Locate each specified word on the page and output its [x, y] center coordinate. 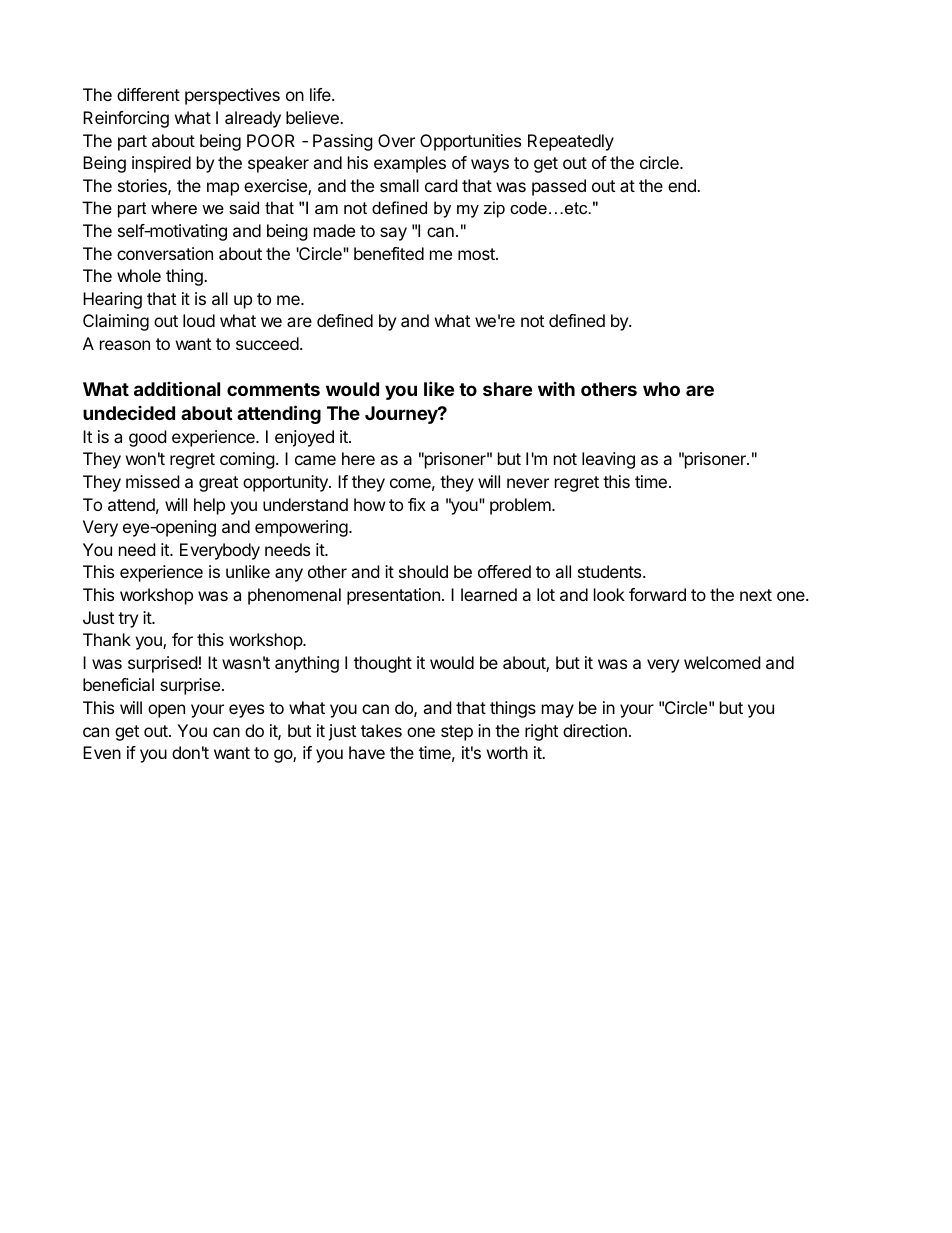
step [457, 733]
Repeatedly [571, 142]
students [611, 571]
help [209, 506]
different [148, 94]
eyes [246, 711]
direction [595, 730]
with [556, 389]
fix [417, 504]
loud [199, 320]
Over [396, 140]
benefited [389, 253]
